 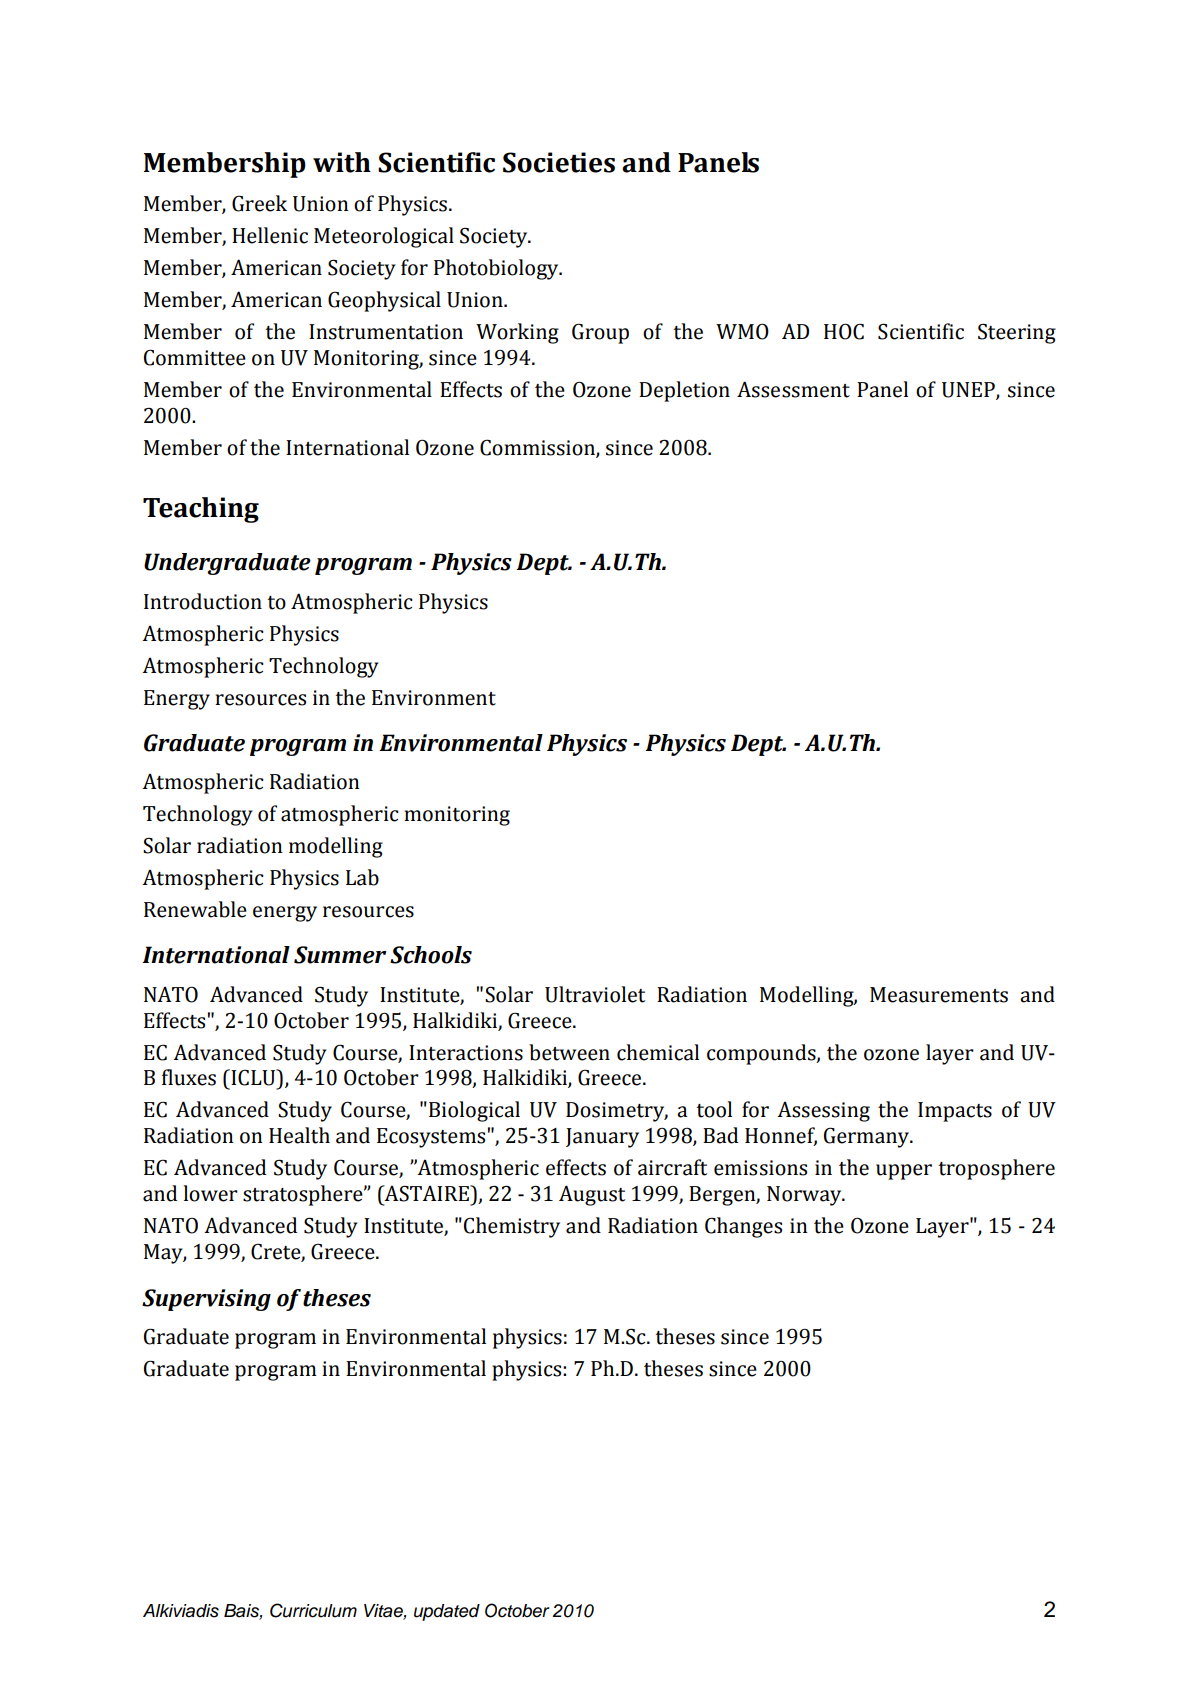 What do you see at coordinates (595, 994) in the screenshot?
I see `Ultraviolet` at bounding box center [595, 994].
